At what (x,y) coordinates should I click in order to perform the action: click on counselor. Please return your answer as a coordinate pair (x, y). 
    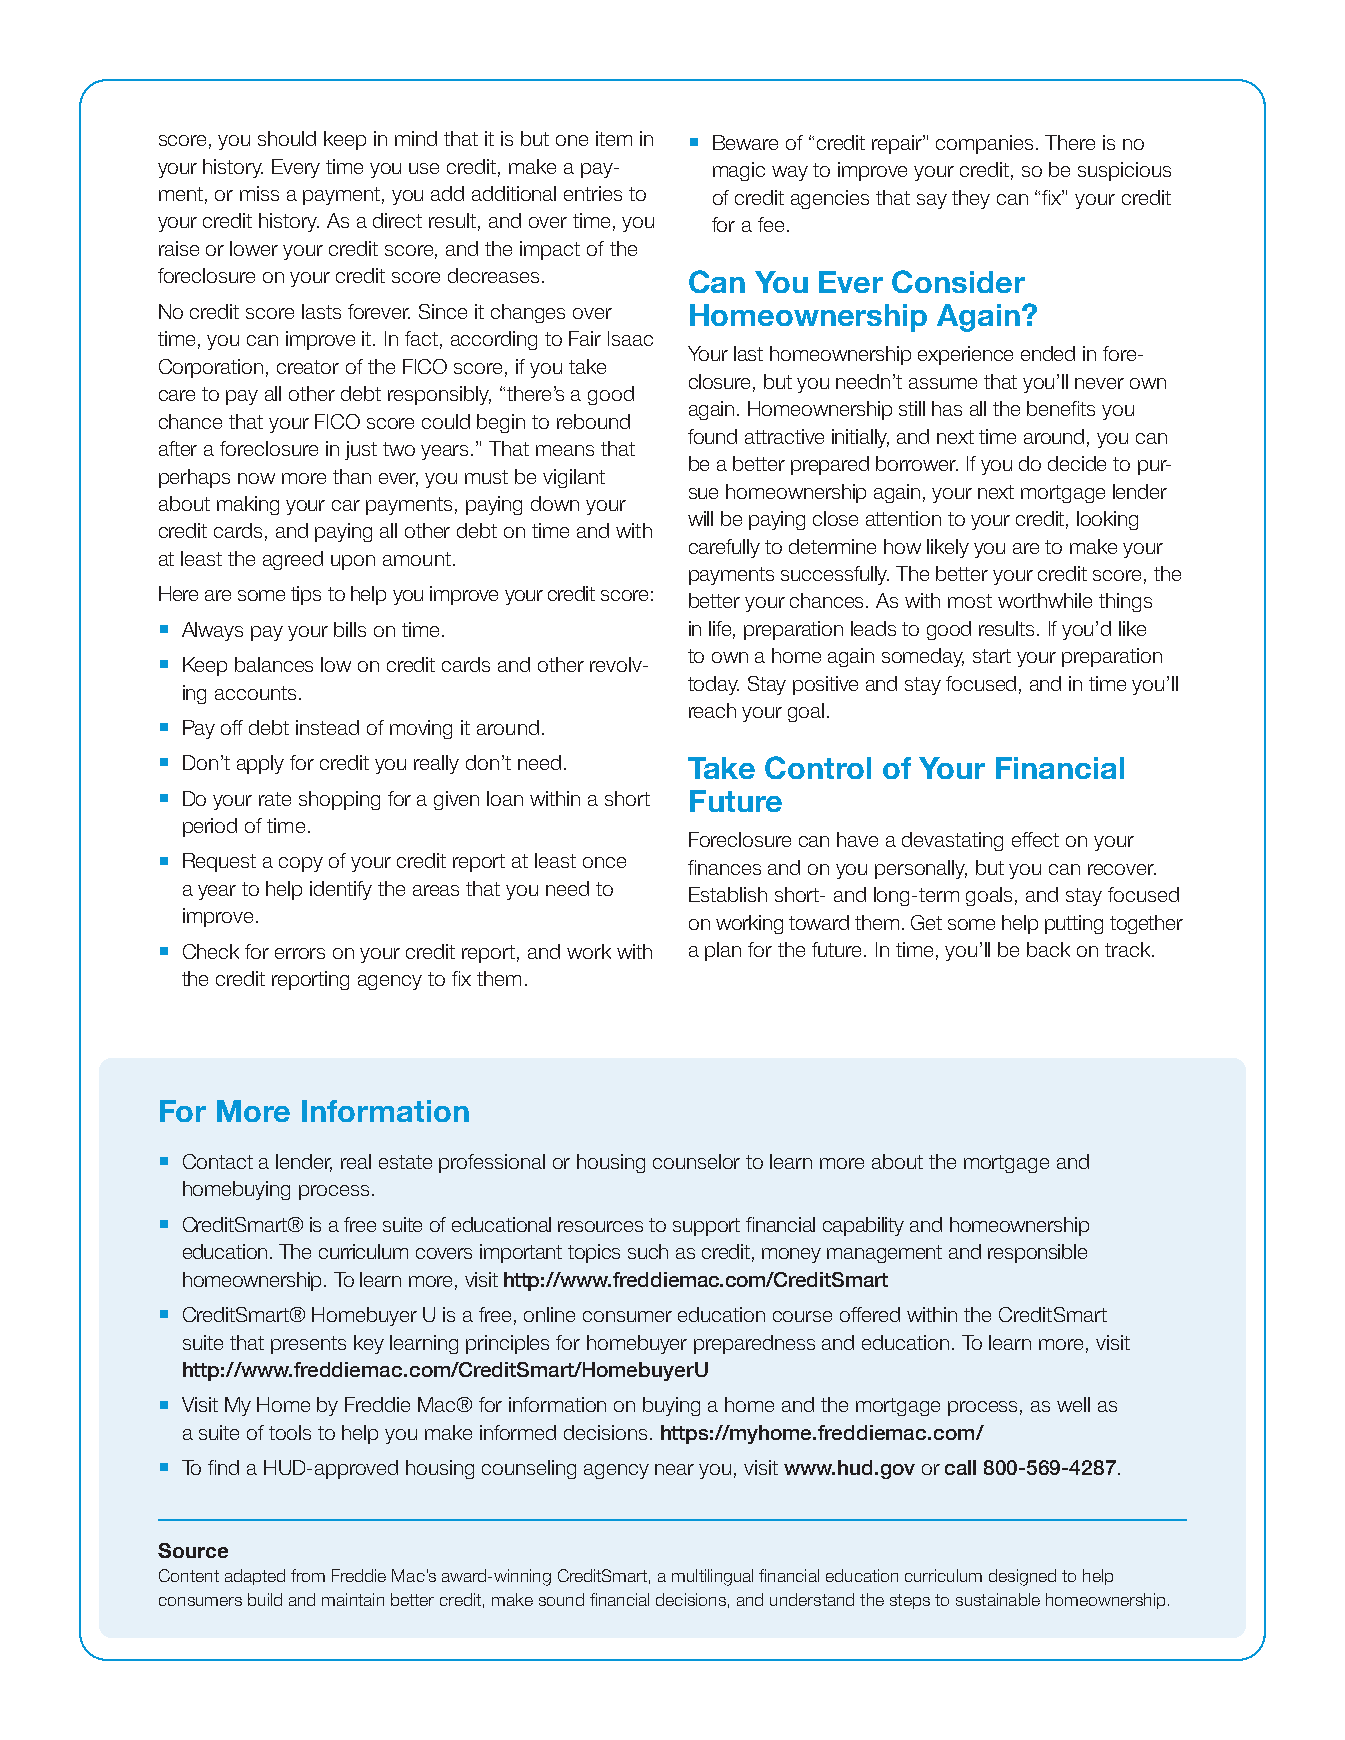
    Looking at the image, I should click on (696, 1161).
